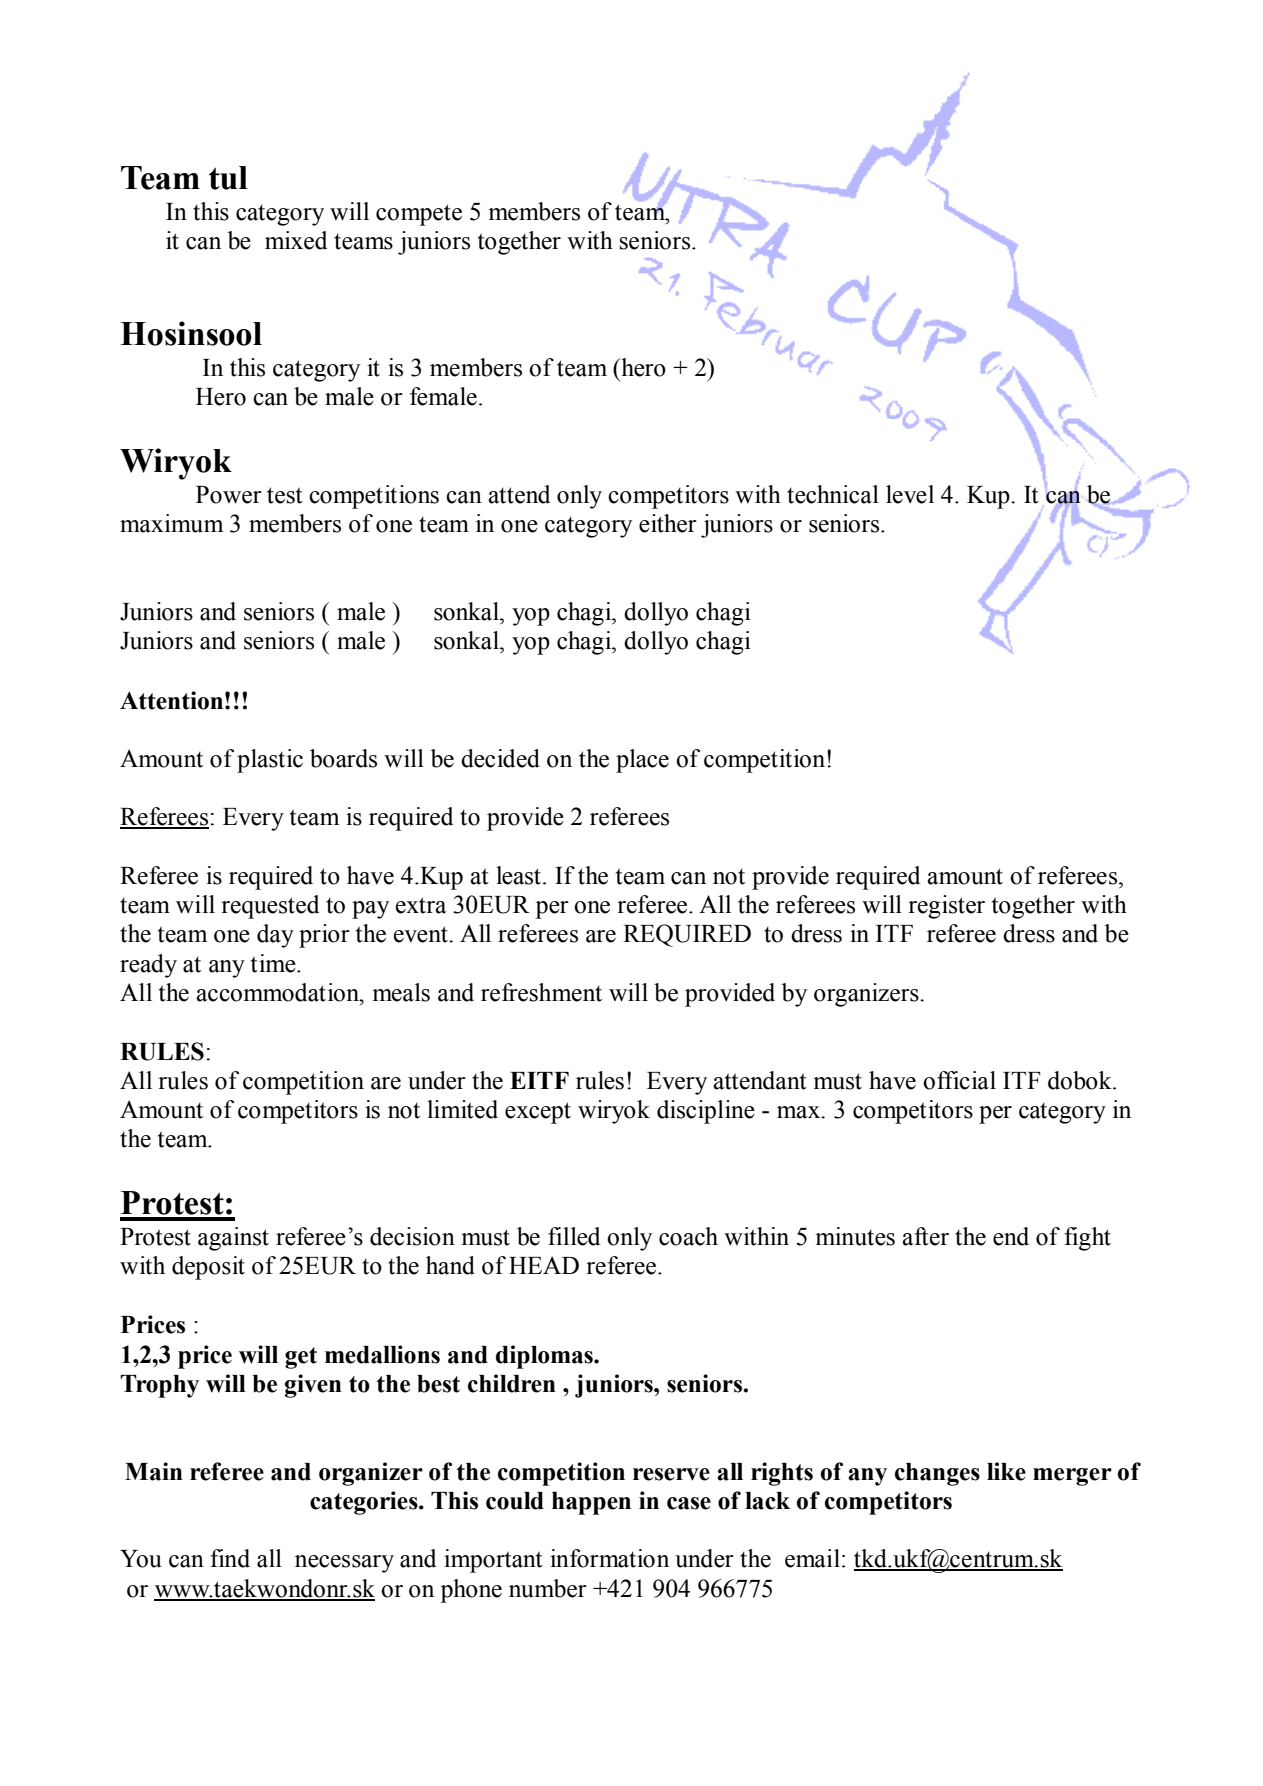 Image resolution: width=1263 pixels, height=1786 pixels. What do you see at coordinates (937, 1474) in the page?
I see `changes` at bounding box center [937, 1474].
